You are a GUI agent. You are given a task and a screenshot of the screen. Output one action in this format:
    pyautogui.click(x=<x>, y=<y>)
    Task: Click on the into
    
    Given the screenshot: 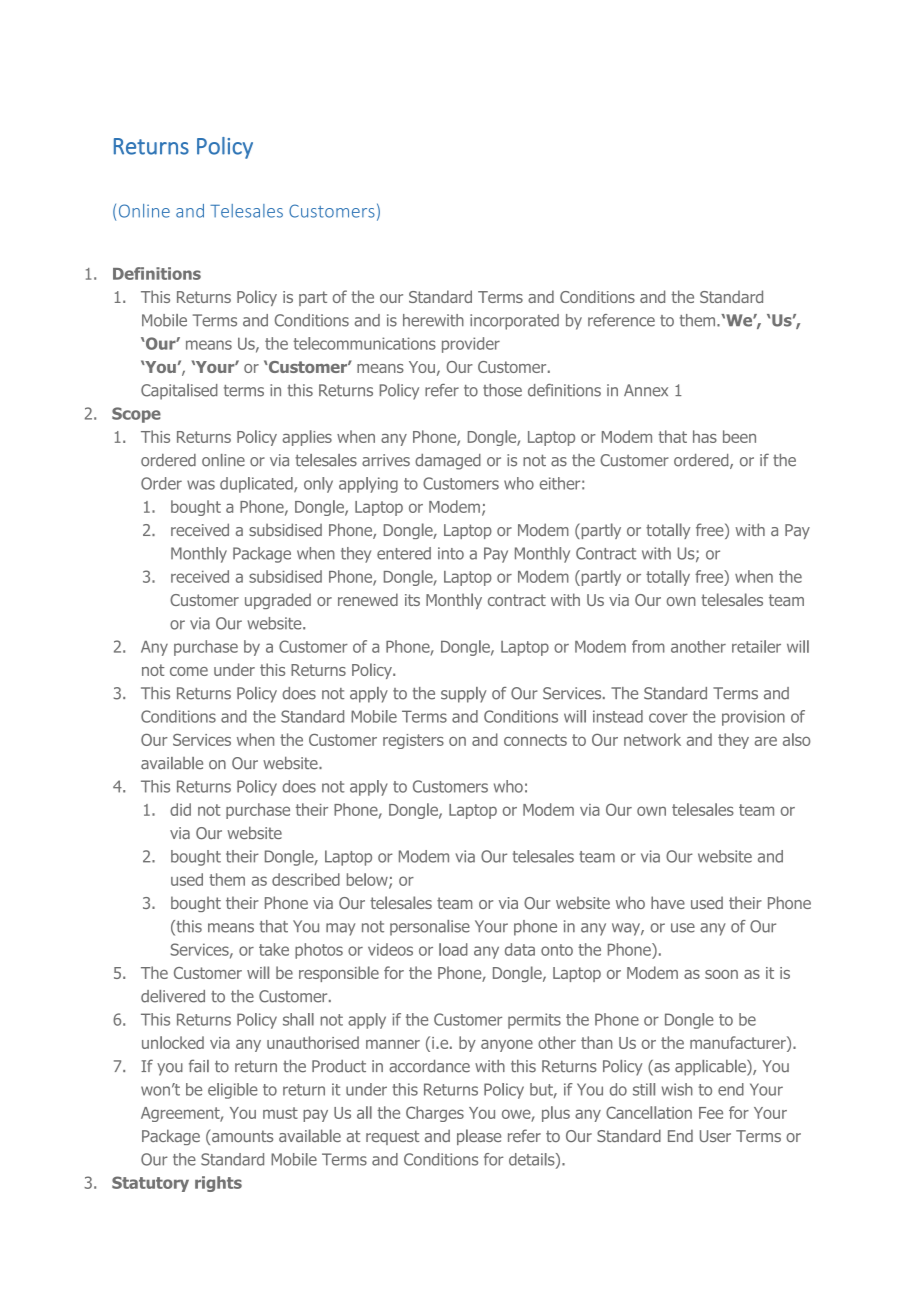 What is the action you would take?
    pyautogui.click(x=451, y=553)
